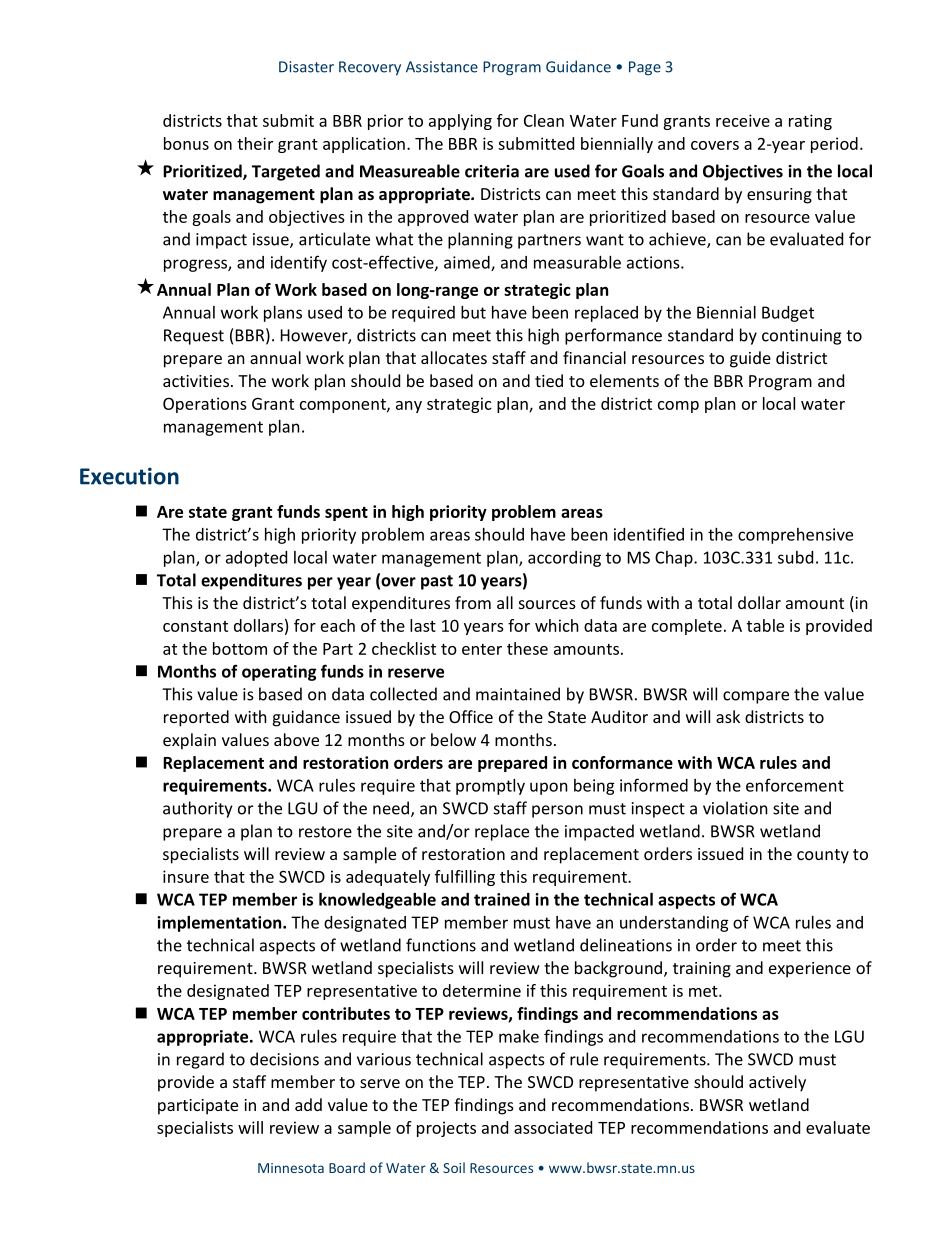 This screenshot has height=1233, width=952. I want to click on applying, so click(460, 122).
